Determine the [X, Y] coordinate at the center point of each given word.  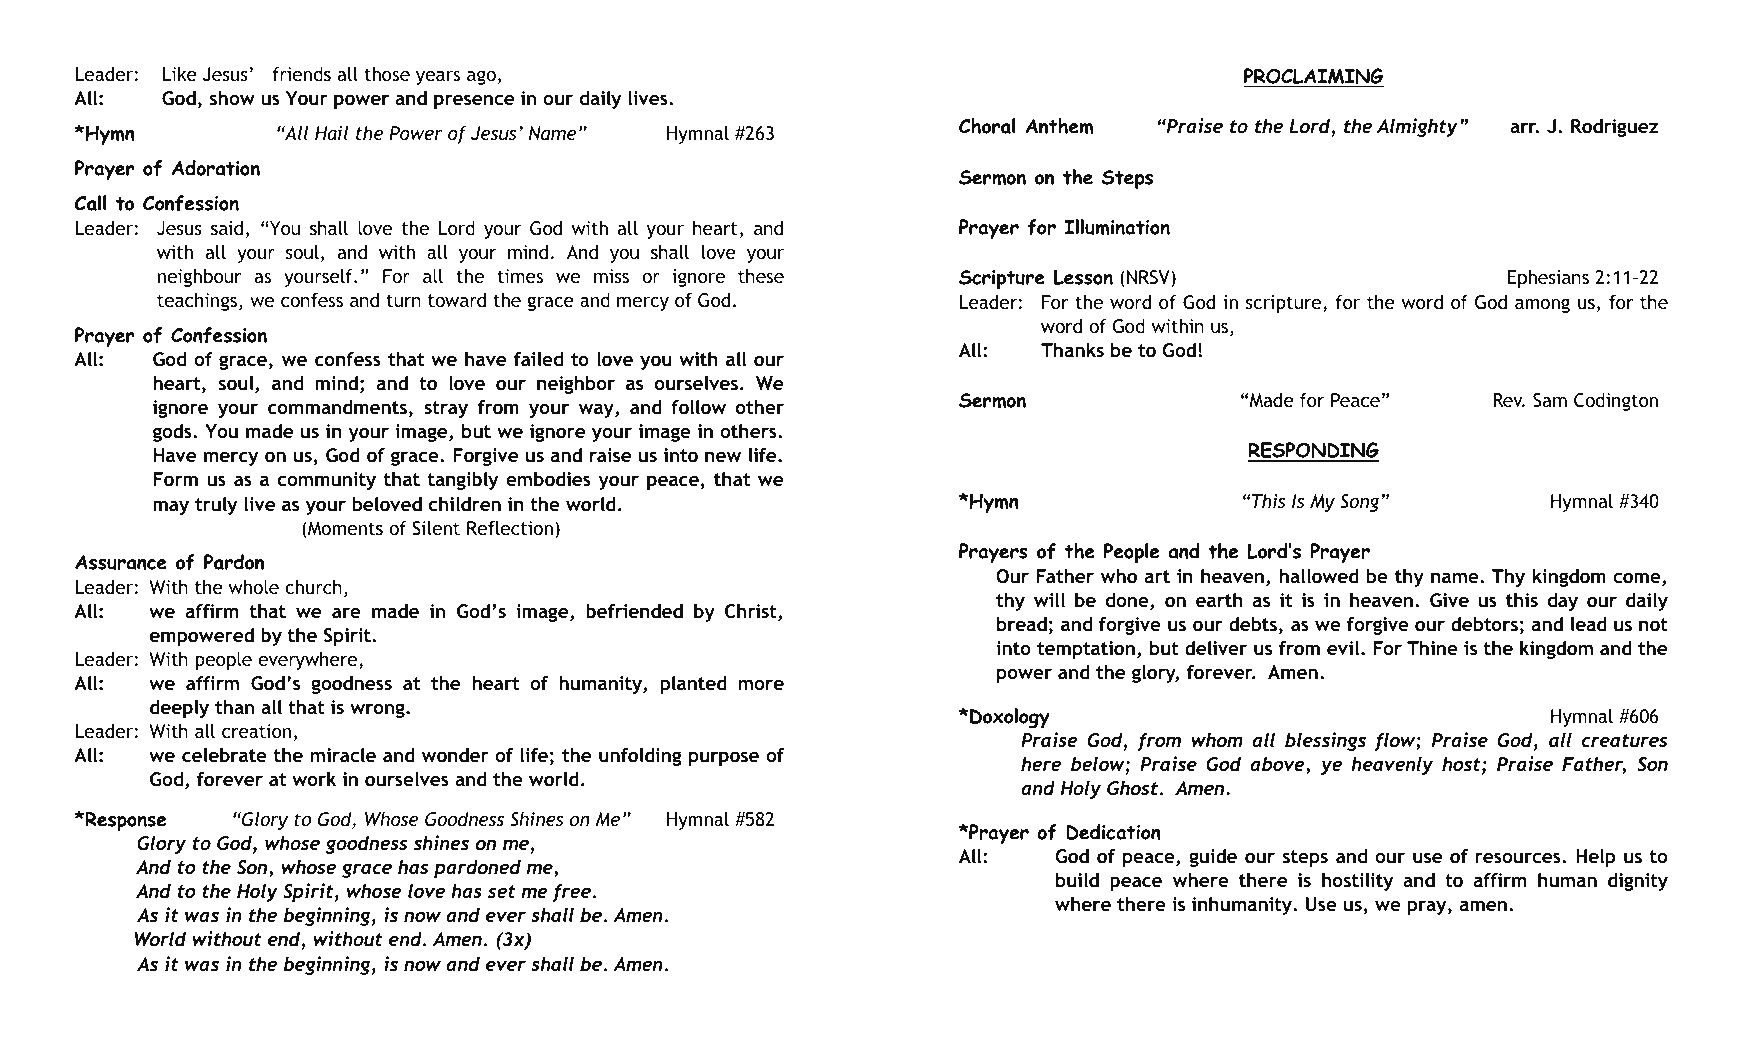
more [761, 685]
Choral [987, 126]
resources [1519, 858]
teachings [197, 302]
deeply [179, 709]
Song [1361, 503]
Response [124, 821]
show [232, 98]
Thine [1432, 648]
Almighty [1417, 127]
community [327, 481]
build [1077, 880]
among [1542, 305]
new [723, 457]
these [761, 276]
